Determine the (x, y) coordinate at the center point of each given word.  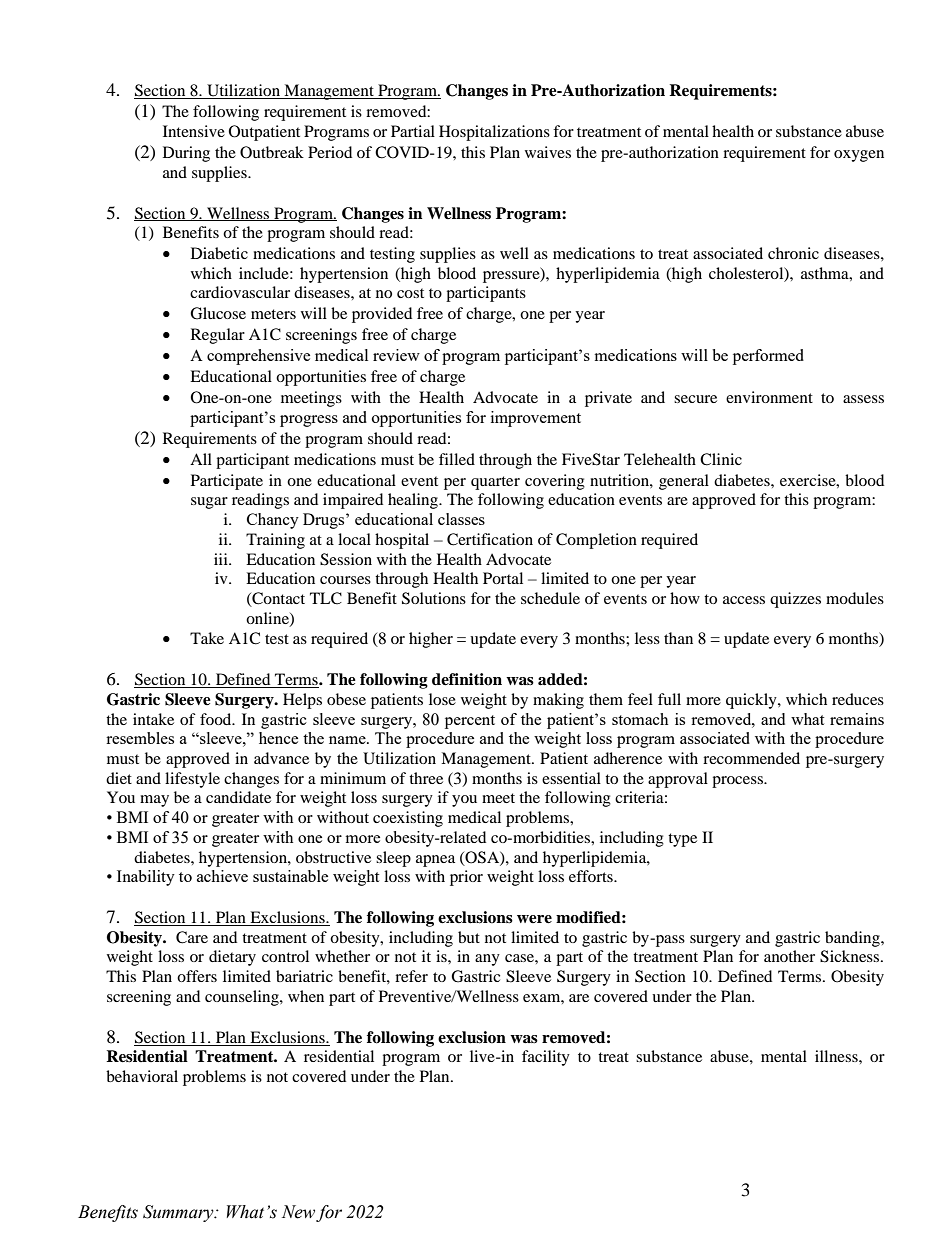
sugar (209, 503)
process (738, 782)
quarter (495, 483)
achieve (222, 876)
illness (837, 1056)
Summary (179, 1213)
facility (546, 1058)
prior (466, 878)
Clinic (721, 459)
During (186, 154)
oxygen (859, 156)
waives (548, 152)
